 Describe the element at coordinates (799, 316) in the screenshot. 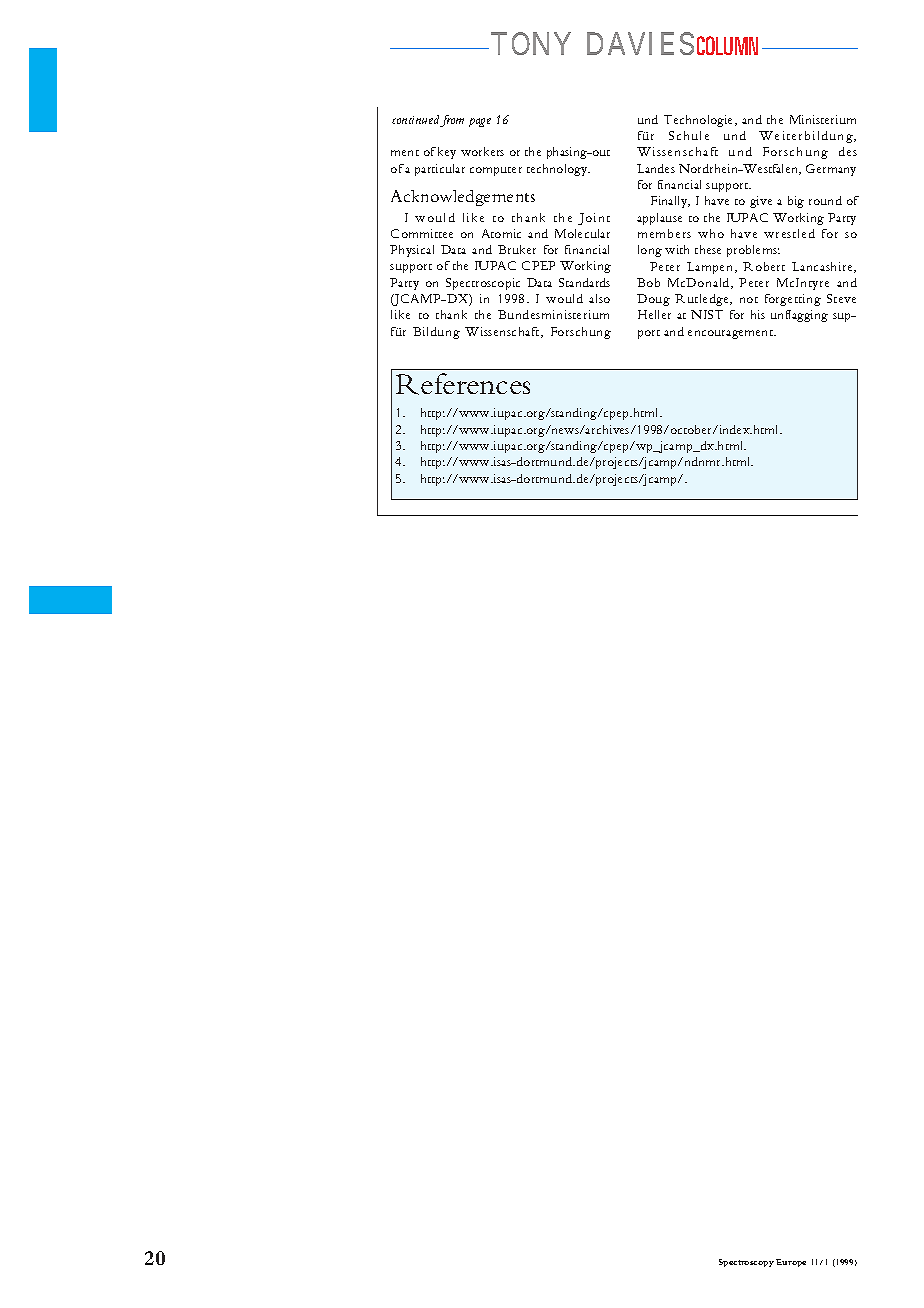

I see `unflagging` at that location.
